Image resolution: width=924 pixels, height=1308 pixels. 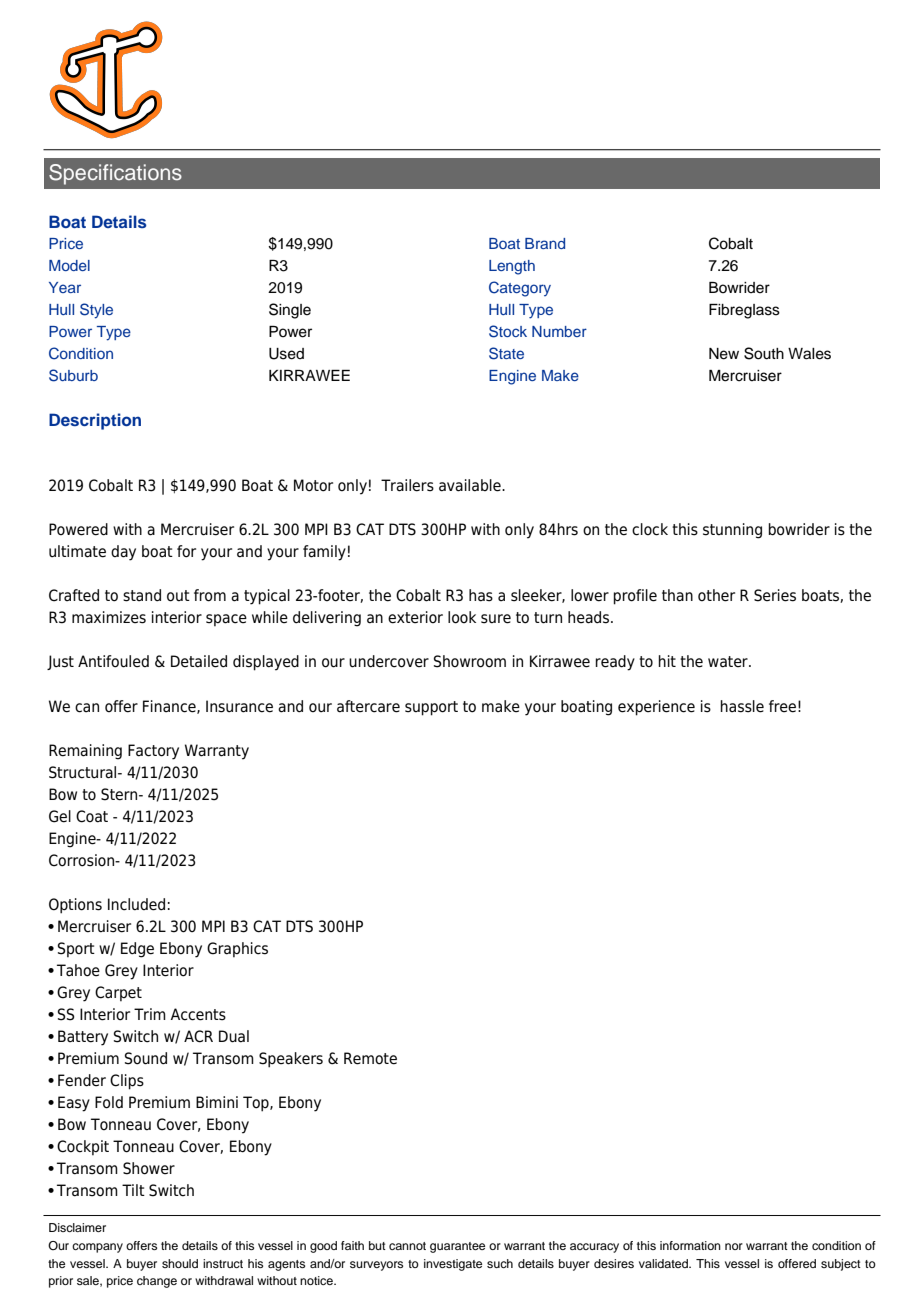 What do you see at coordinates (153, 752) in the screenshot?
I see `Factory` at bounding box center [153, 752].
